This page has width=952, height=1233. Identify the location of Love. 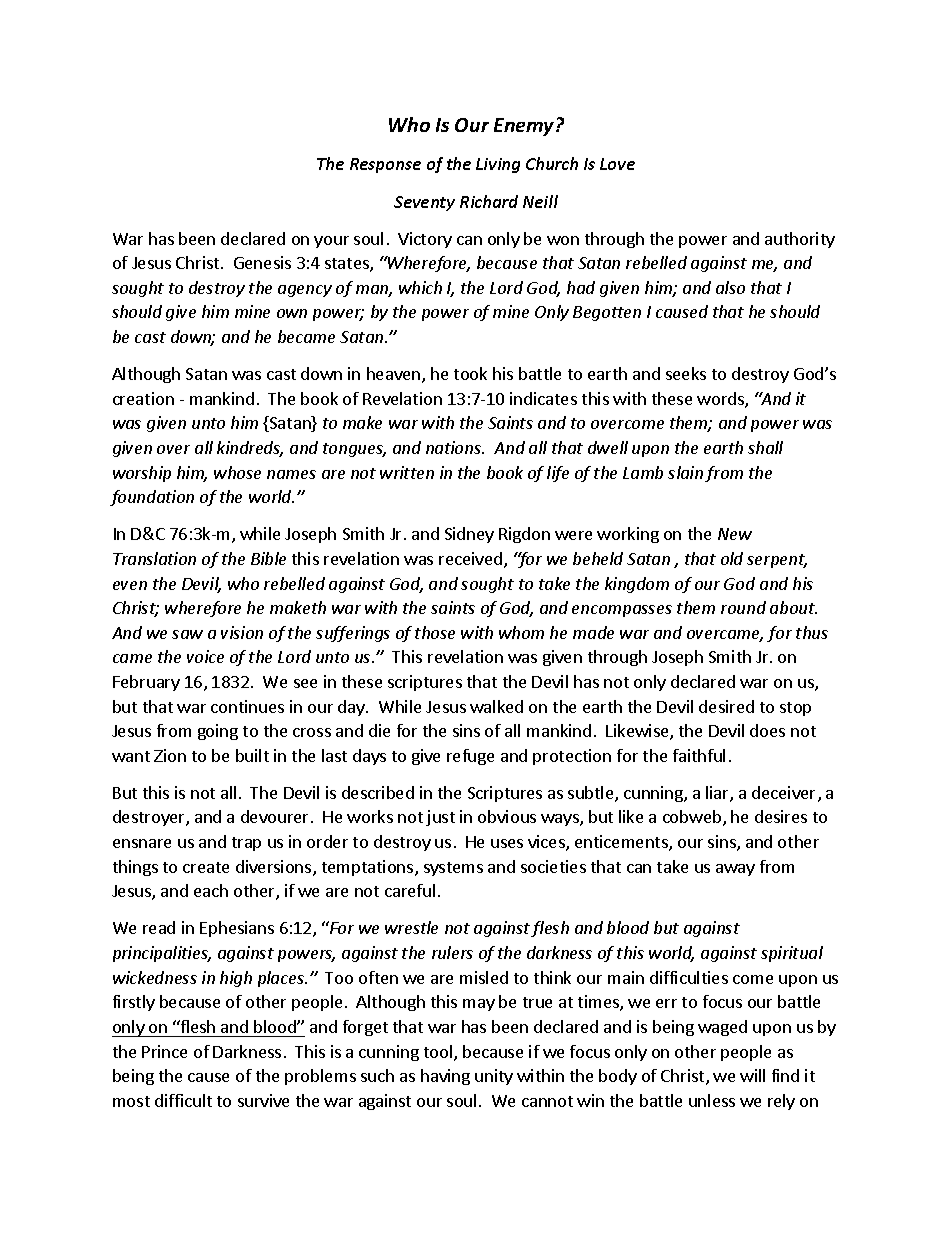
(617, 164).
